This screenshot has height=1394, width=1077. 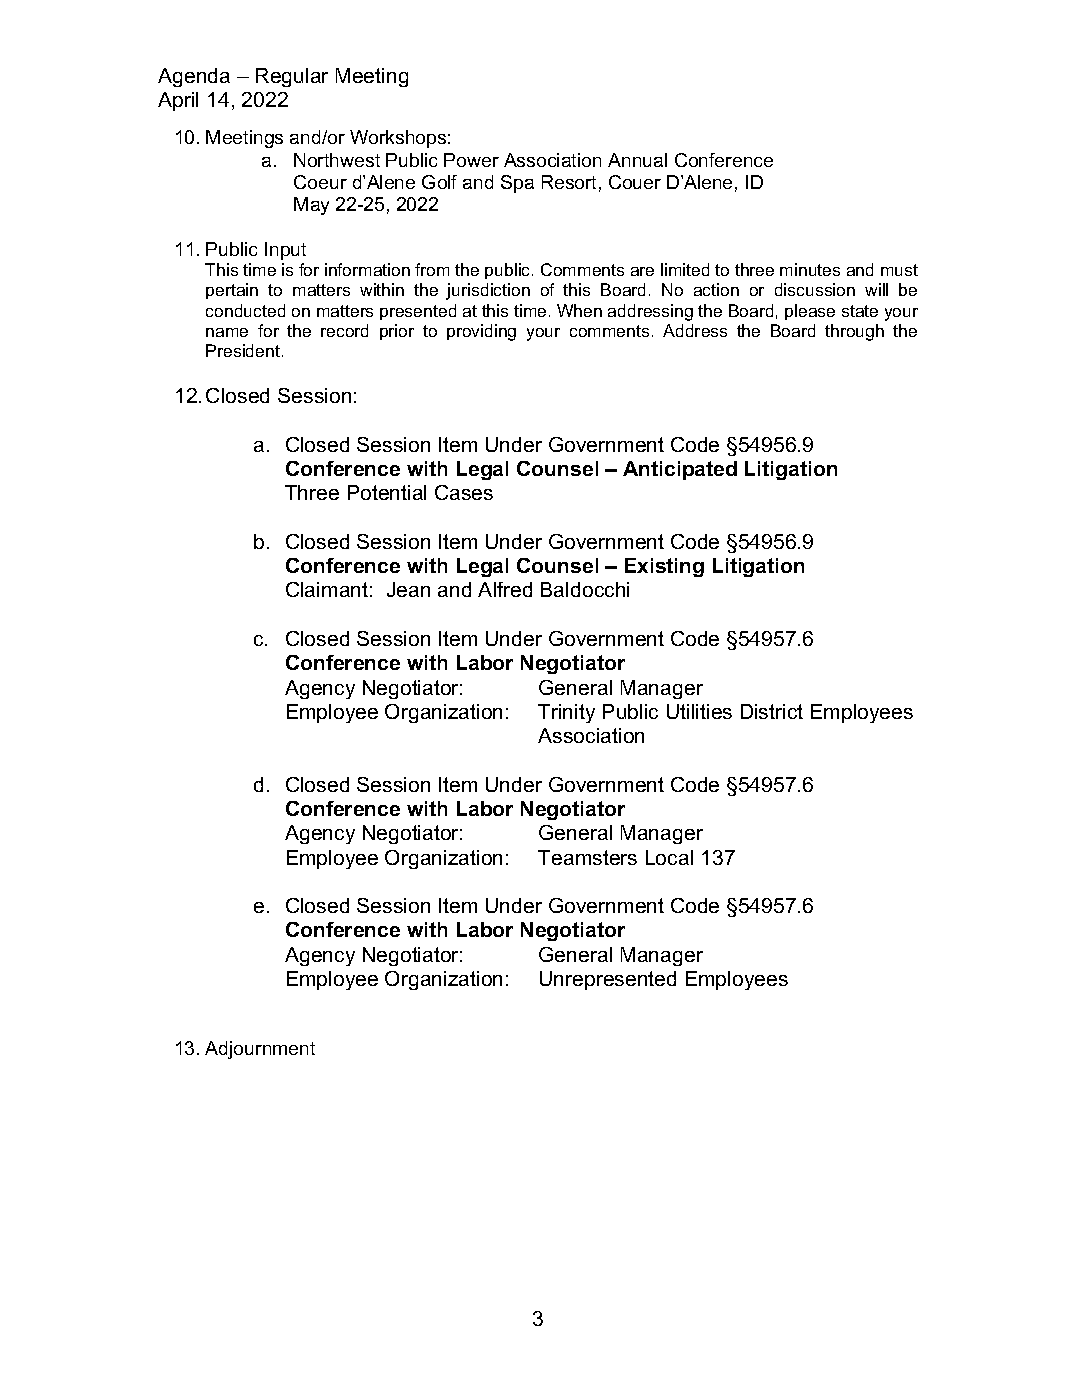 What do you see at coordinates (669, 857) in the screenshot?
I see `Local` at bounding box center [669, 857].
